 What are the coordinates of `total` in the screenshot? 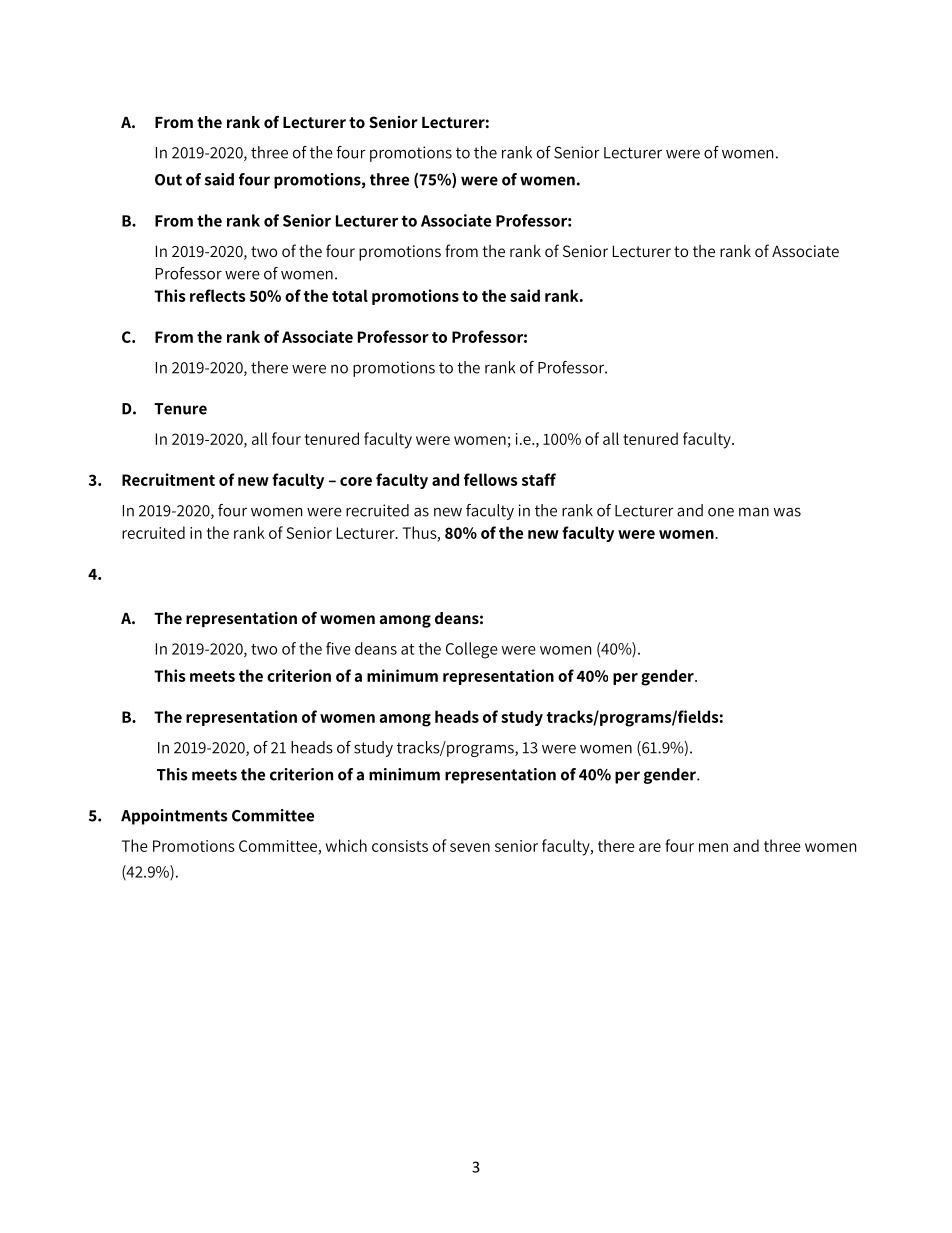 It's located at (350, 295).
